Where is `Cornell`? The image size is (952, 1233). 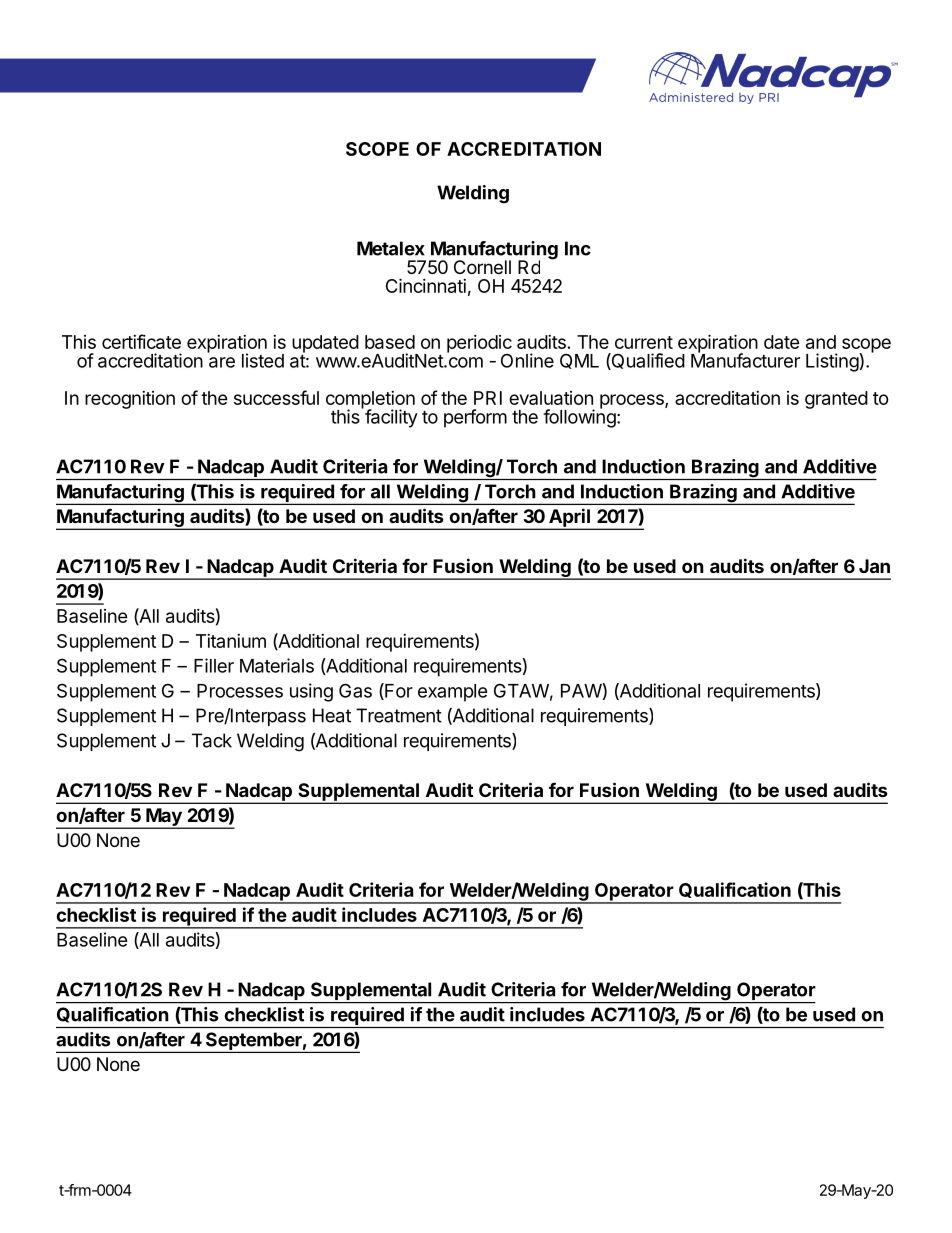 Cornell is located at coordinates (482, 267).
